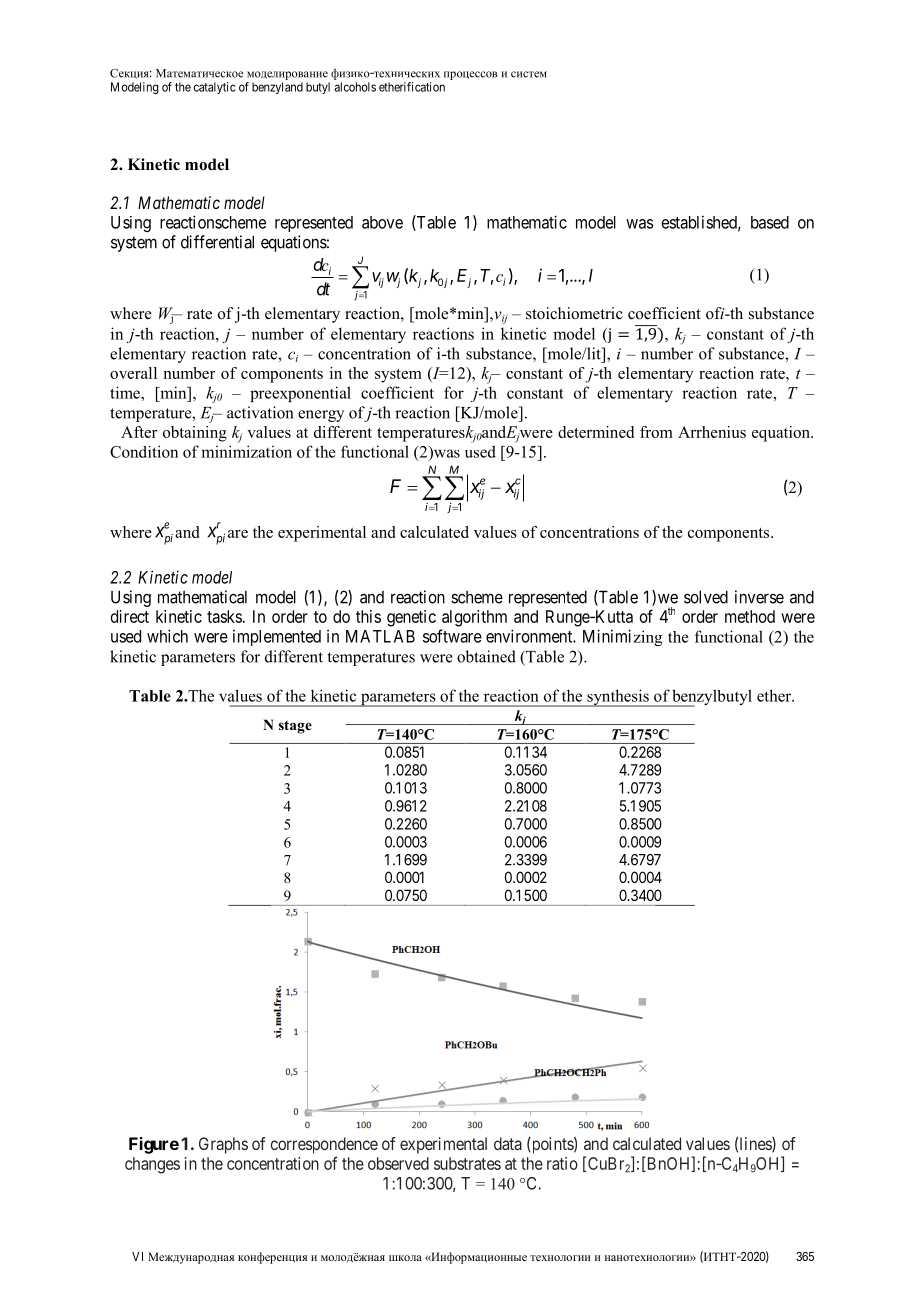 Image resolution: width=924 pixels, height=1308 pixels. Describe the element at coordinates (398, 1163) in the screenshot. I see `observed` at that location.
